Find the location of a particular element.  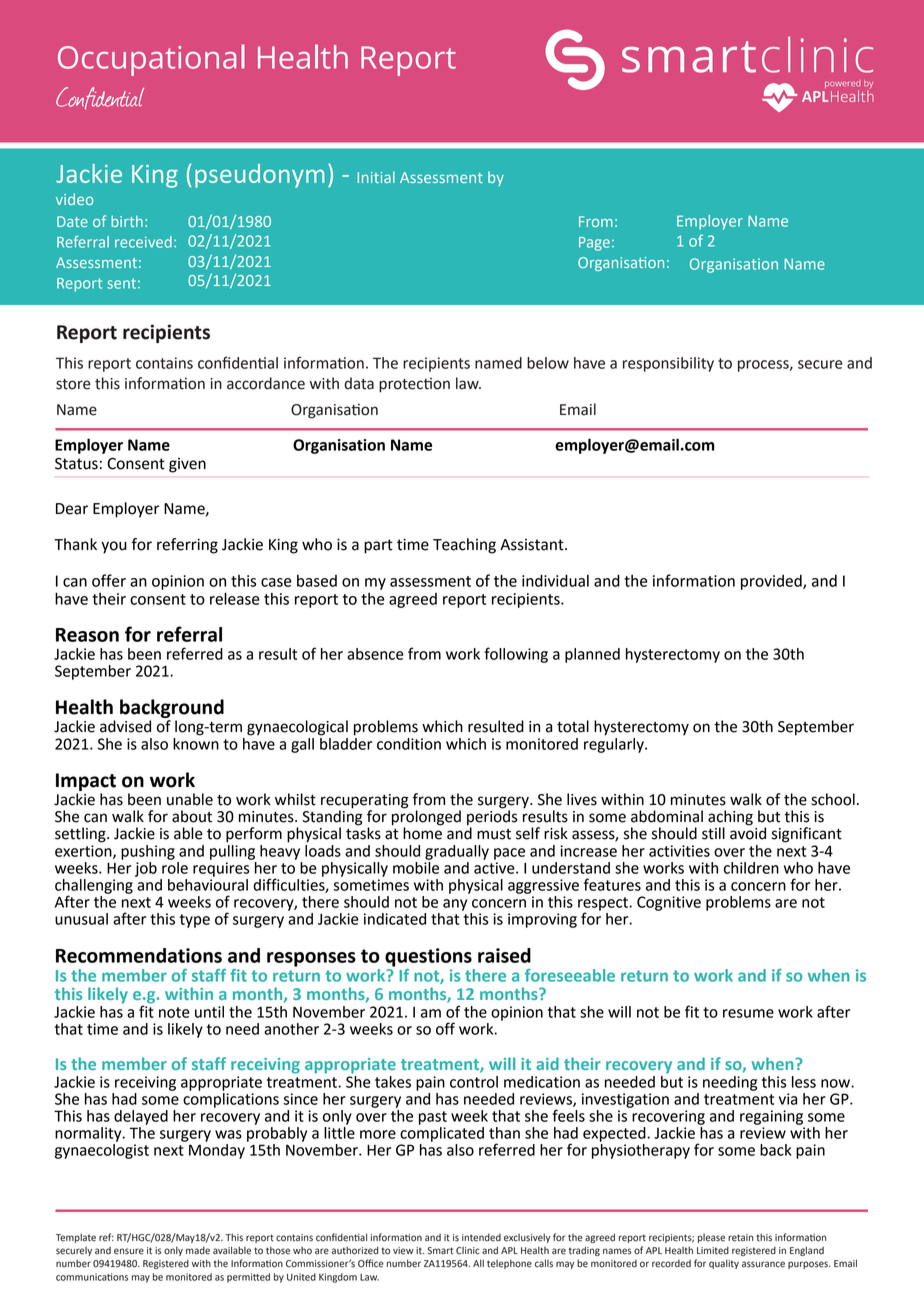

gradually is located at coordinates (457, 852).
